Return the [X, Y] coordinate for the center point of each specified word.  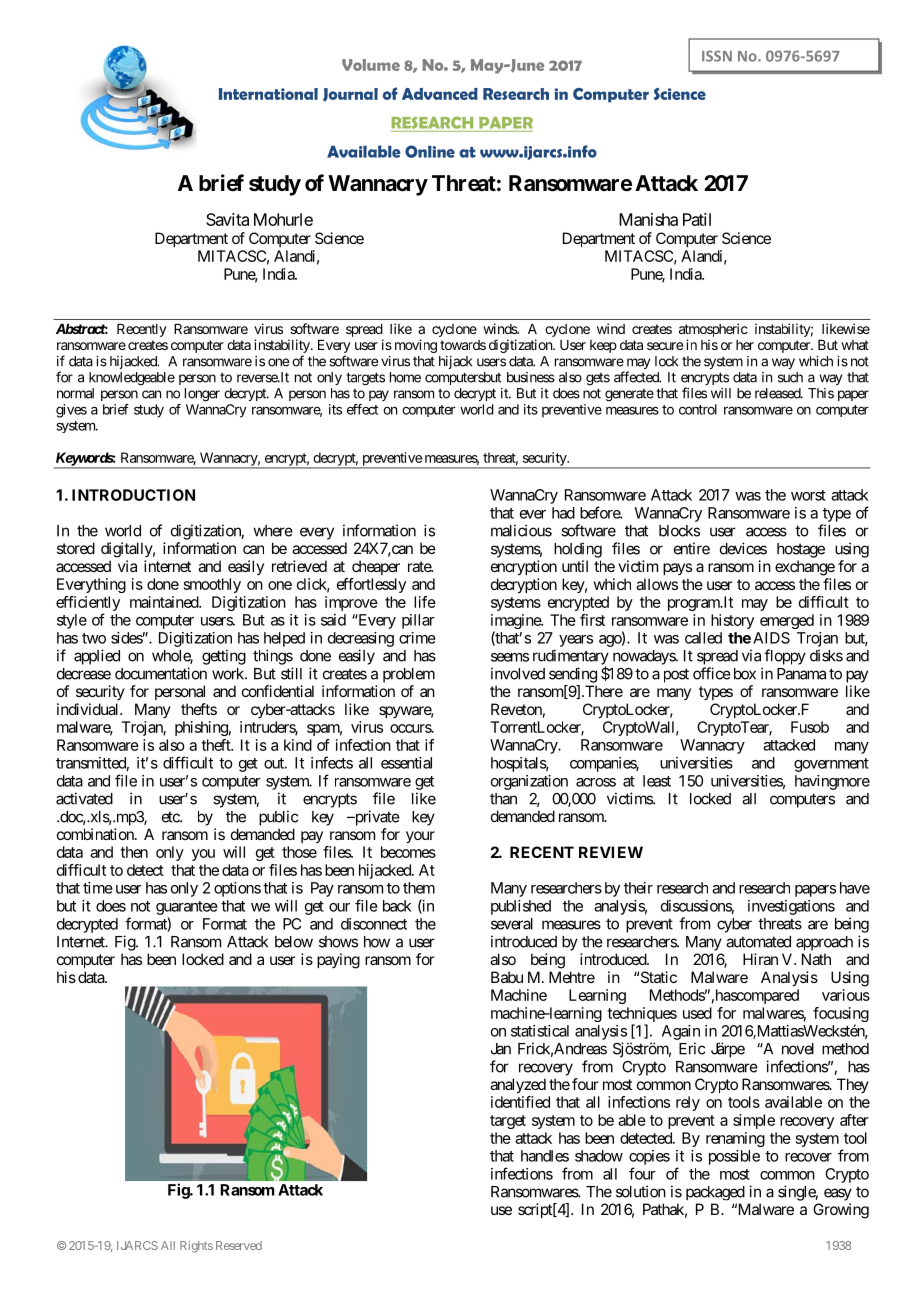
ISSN [717, 56]
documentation [161, 673]
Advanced [440, 94]
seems [510, 657]
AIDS [771, 638]
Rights [196, 1247]
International [268, 94]
